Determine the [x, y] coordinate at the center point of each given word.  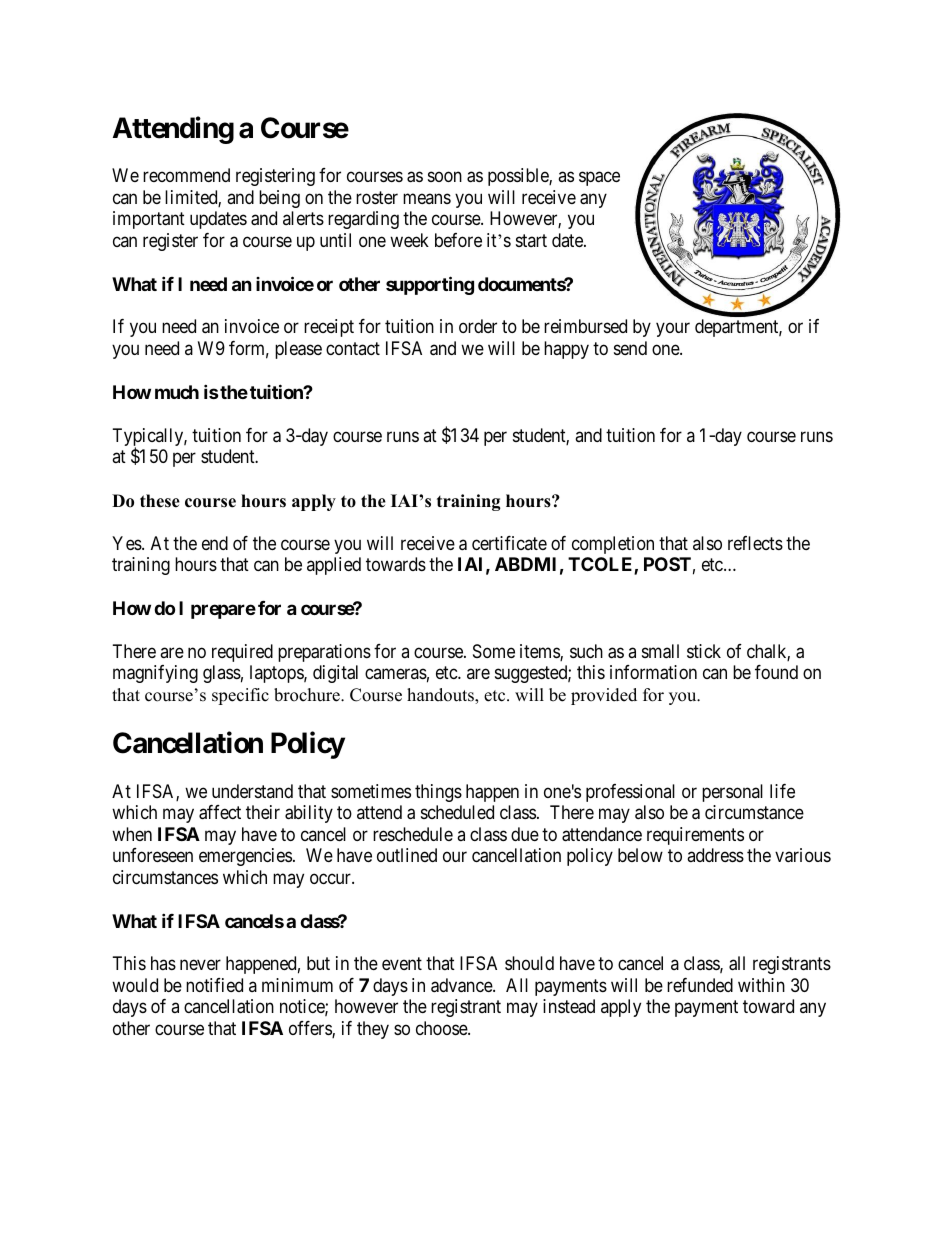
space [599, 179]
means [427, 198]
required [242, 653]
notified [214, 985]
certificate [509, 543]
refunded [700, 985]
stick [704, 651]
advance [462, 985]
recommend [186, 175]
